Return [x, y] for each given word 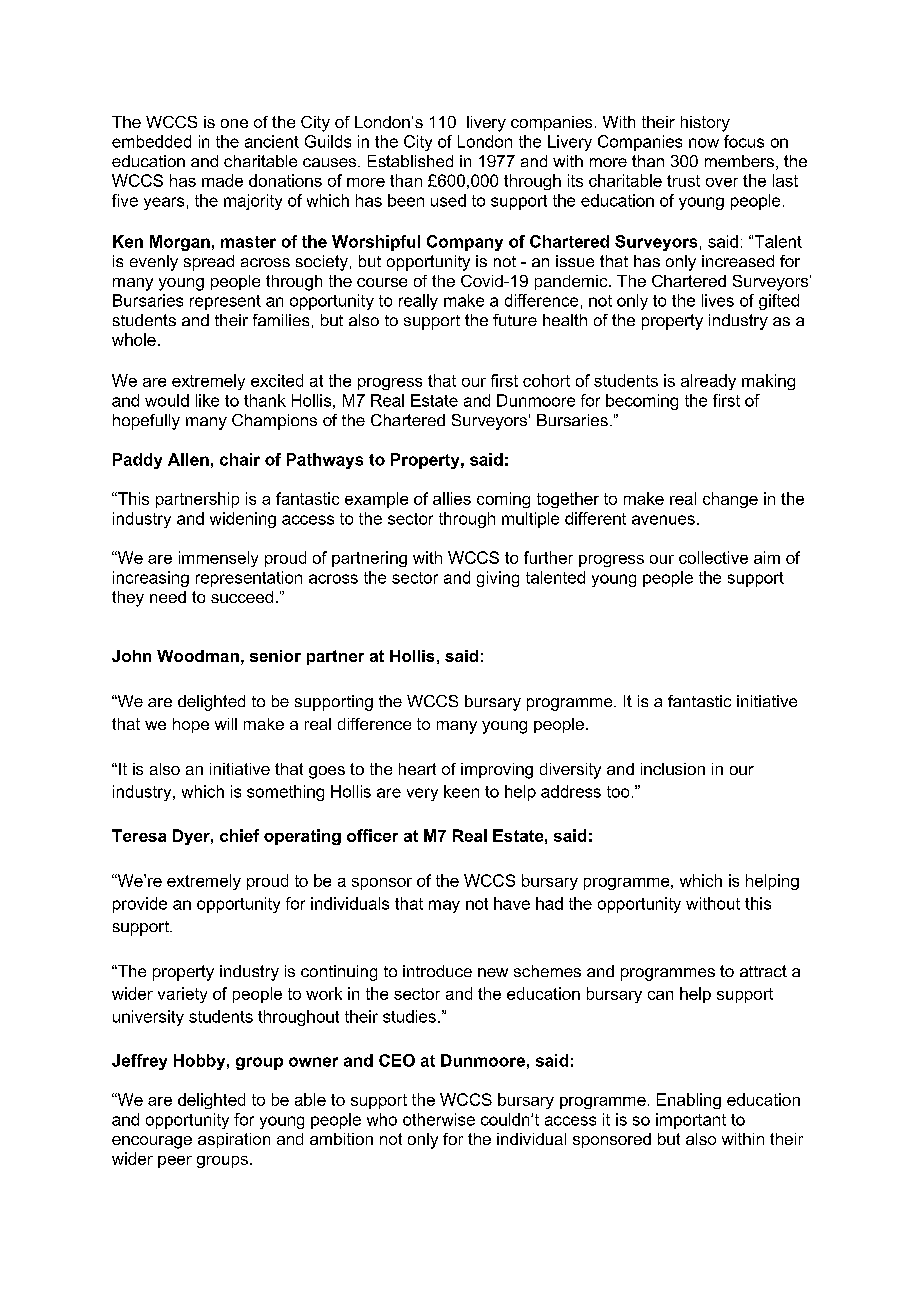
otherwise [439, 1119]
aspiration [234, 1140]
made [222, 180]
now [704, 143]
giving [498, 579]
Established [410, 161]
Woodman [198, 656]
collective [713, 557]
